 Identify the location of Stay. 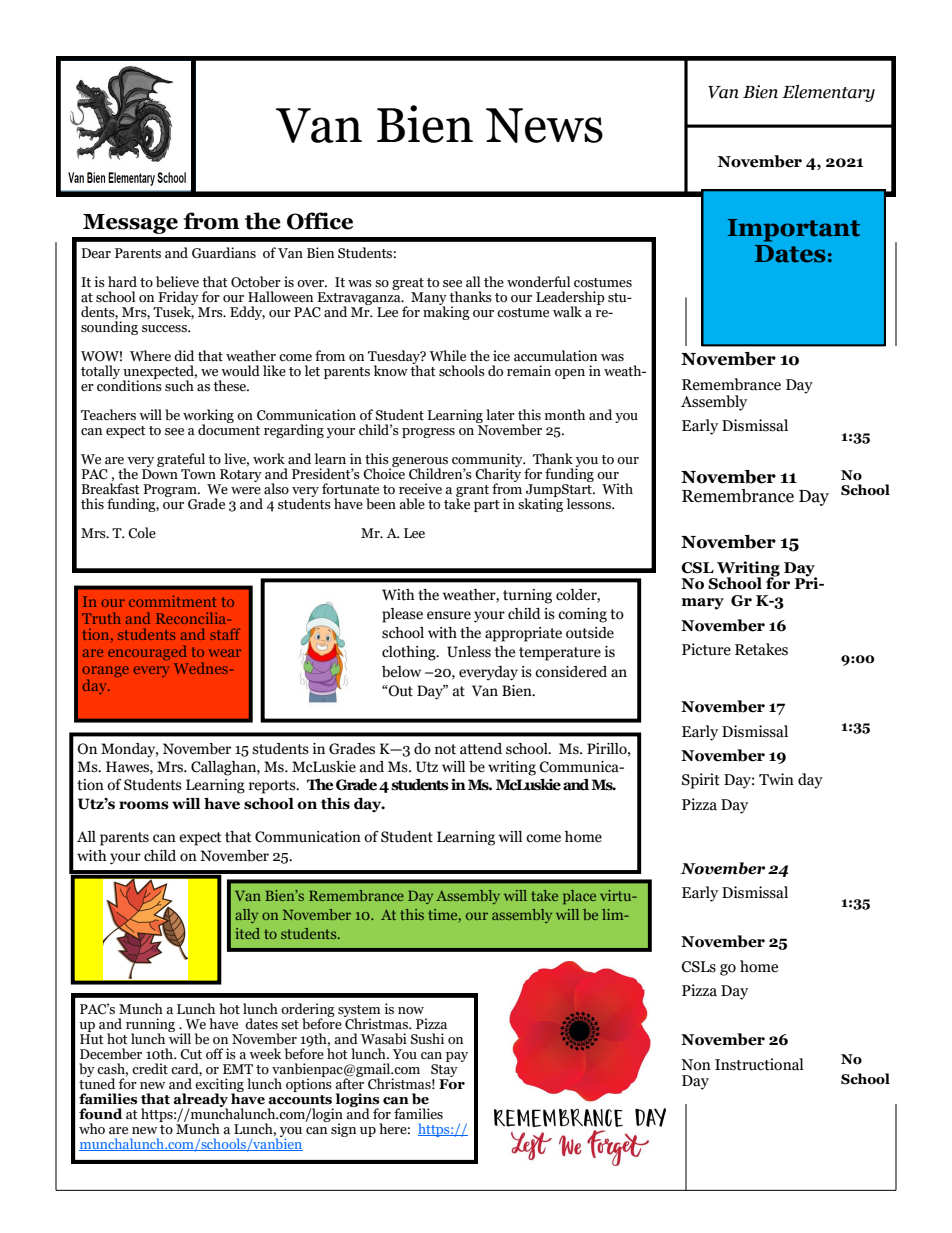
(444, 1072).
